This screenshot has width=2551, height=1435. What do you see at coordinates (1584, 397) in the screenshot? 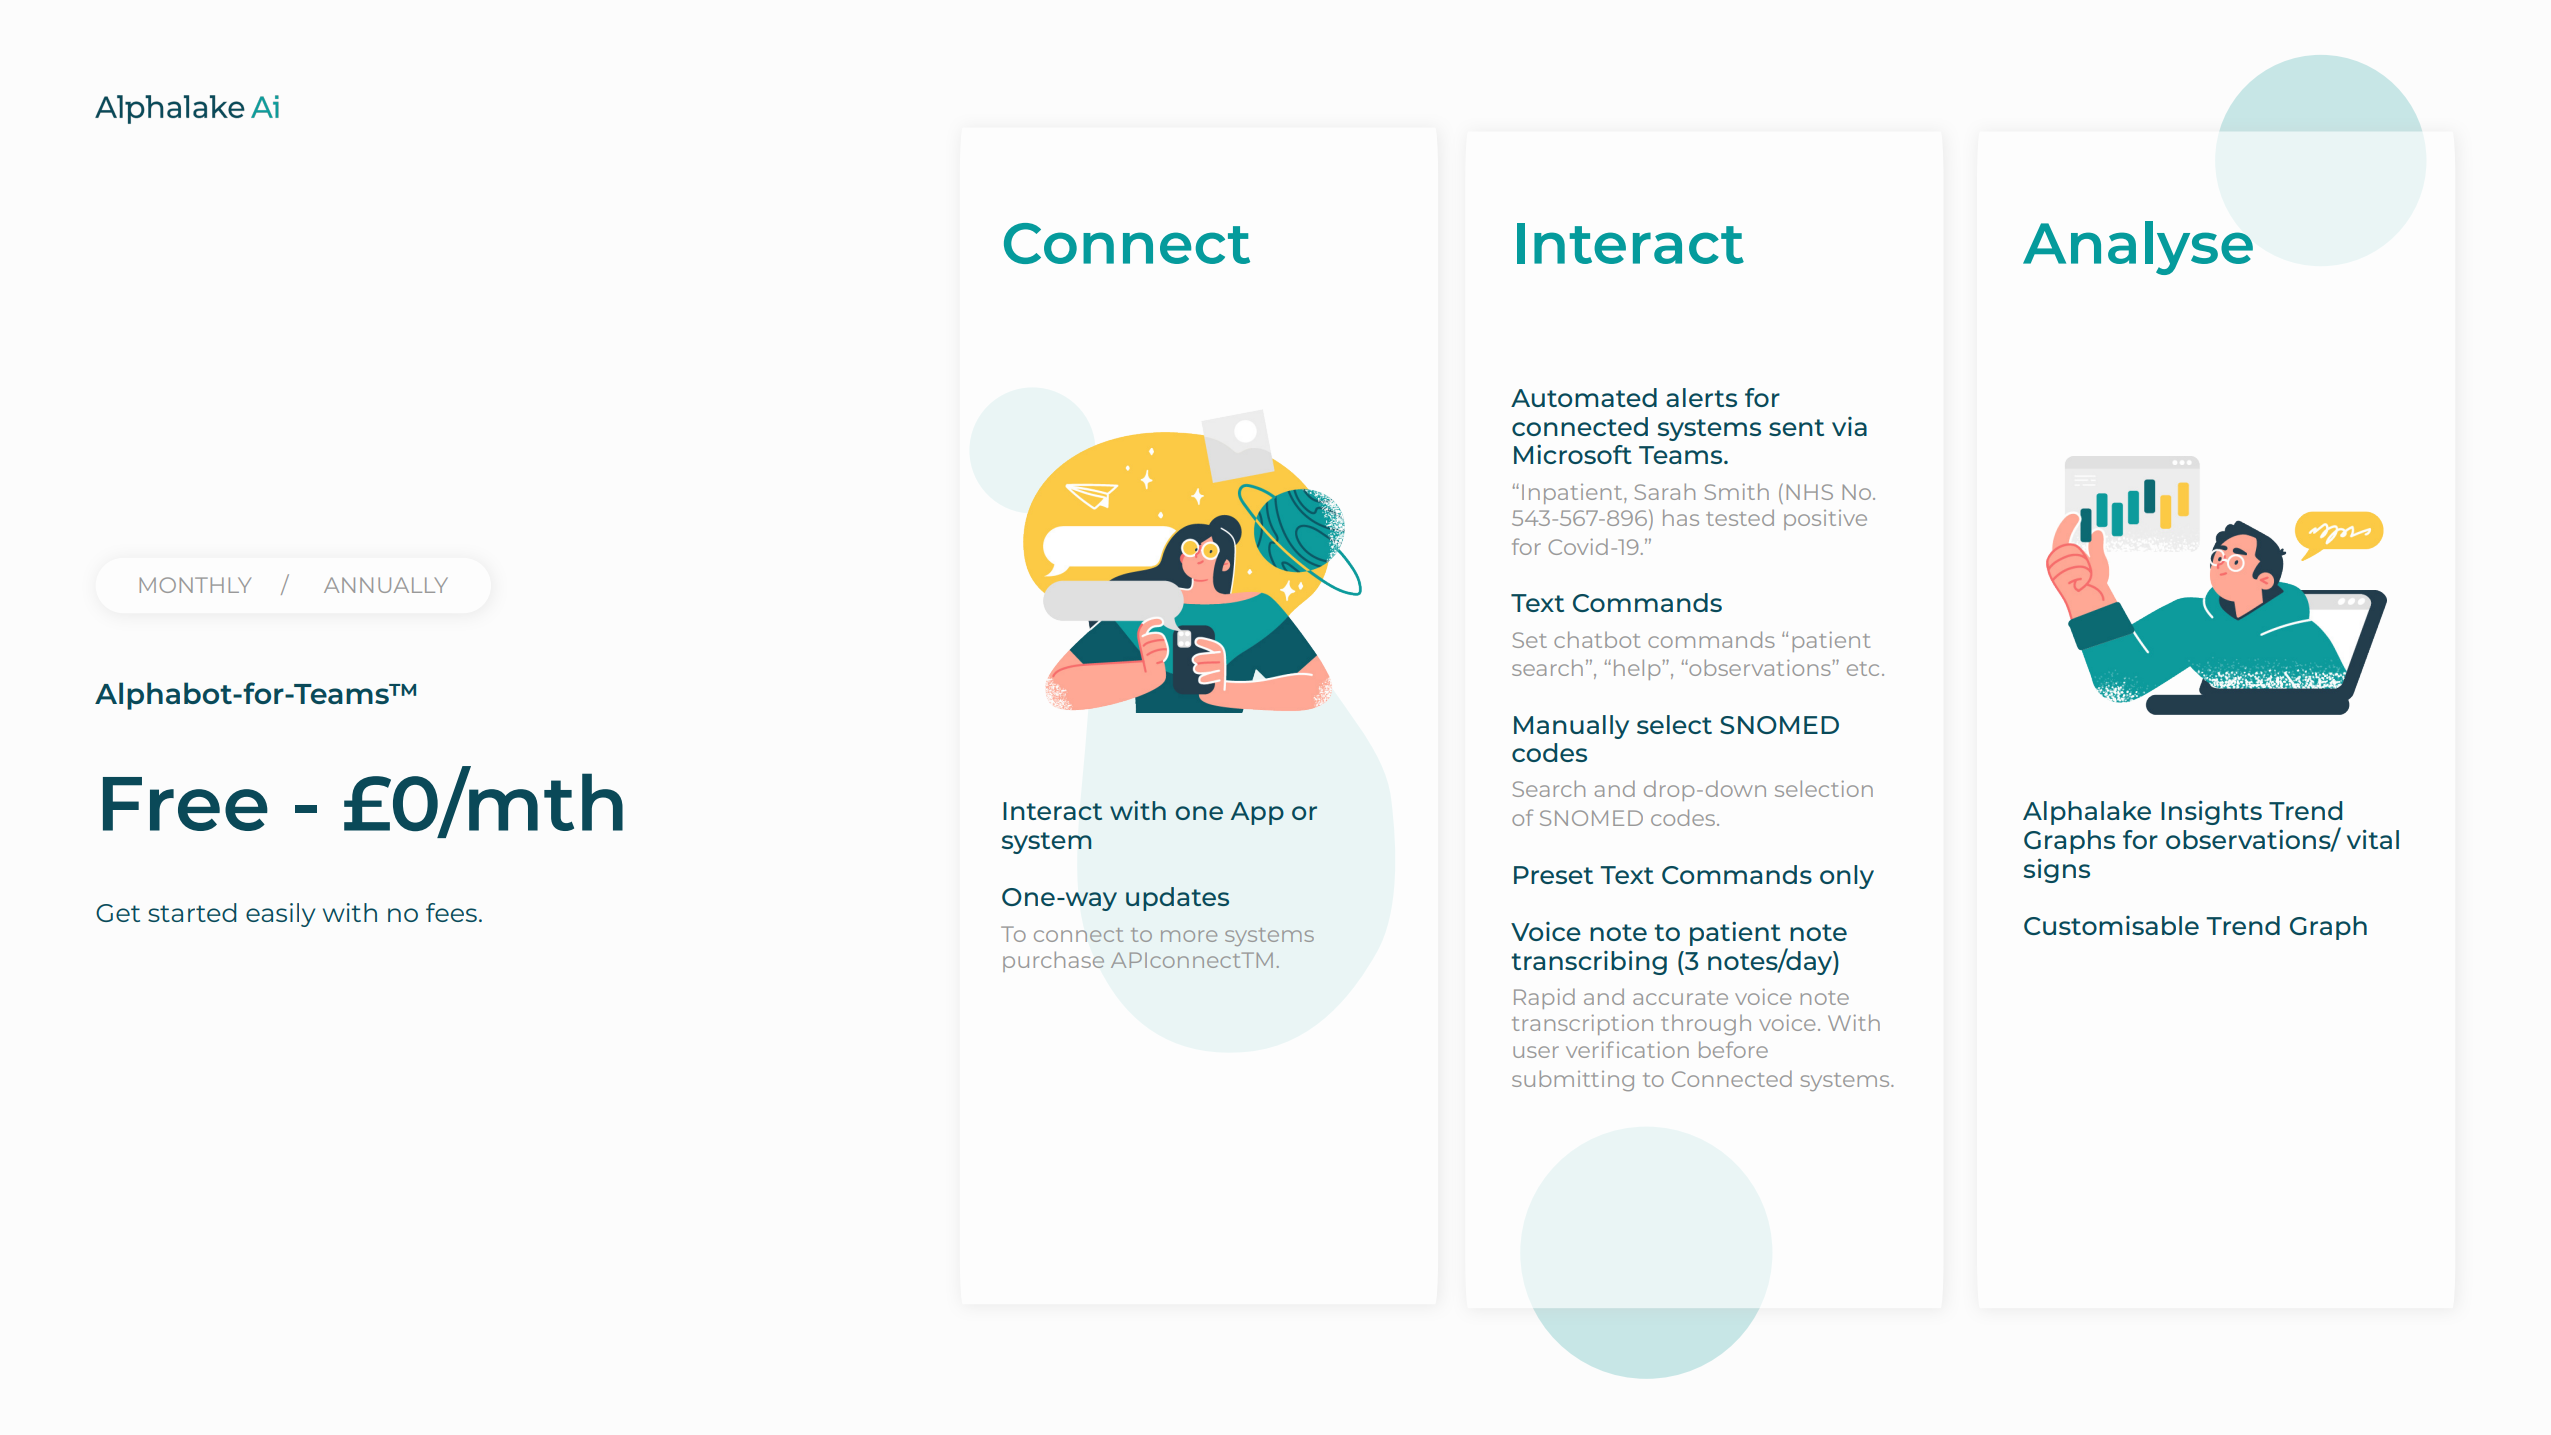
I see `Automated` at bounding box center [1584, 397].
